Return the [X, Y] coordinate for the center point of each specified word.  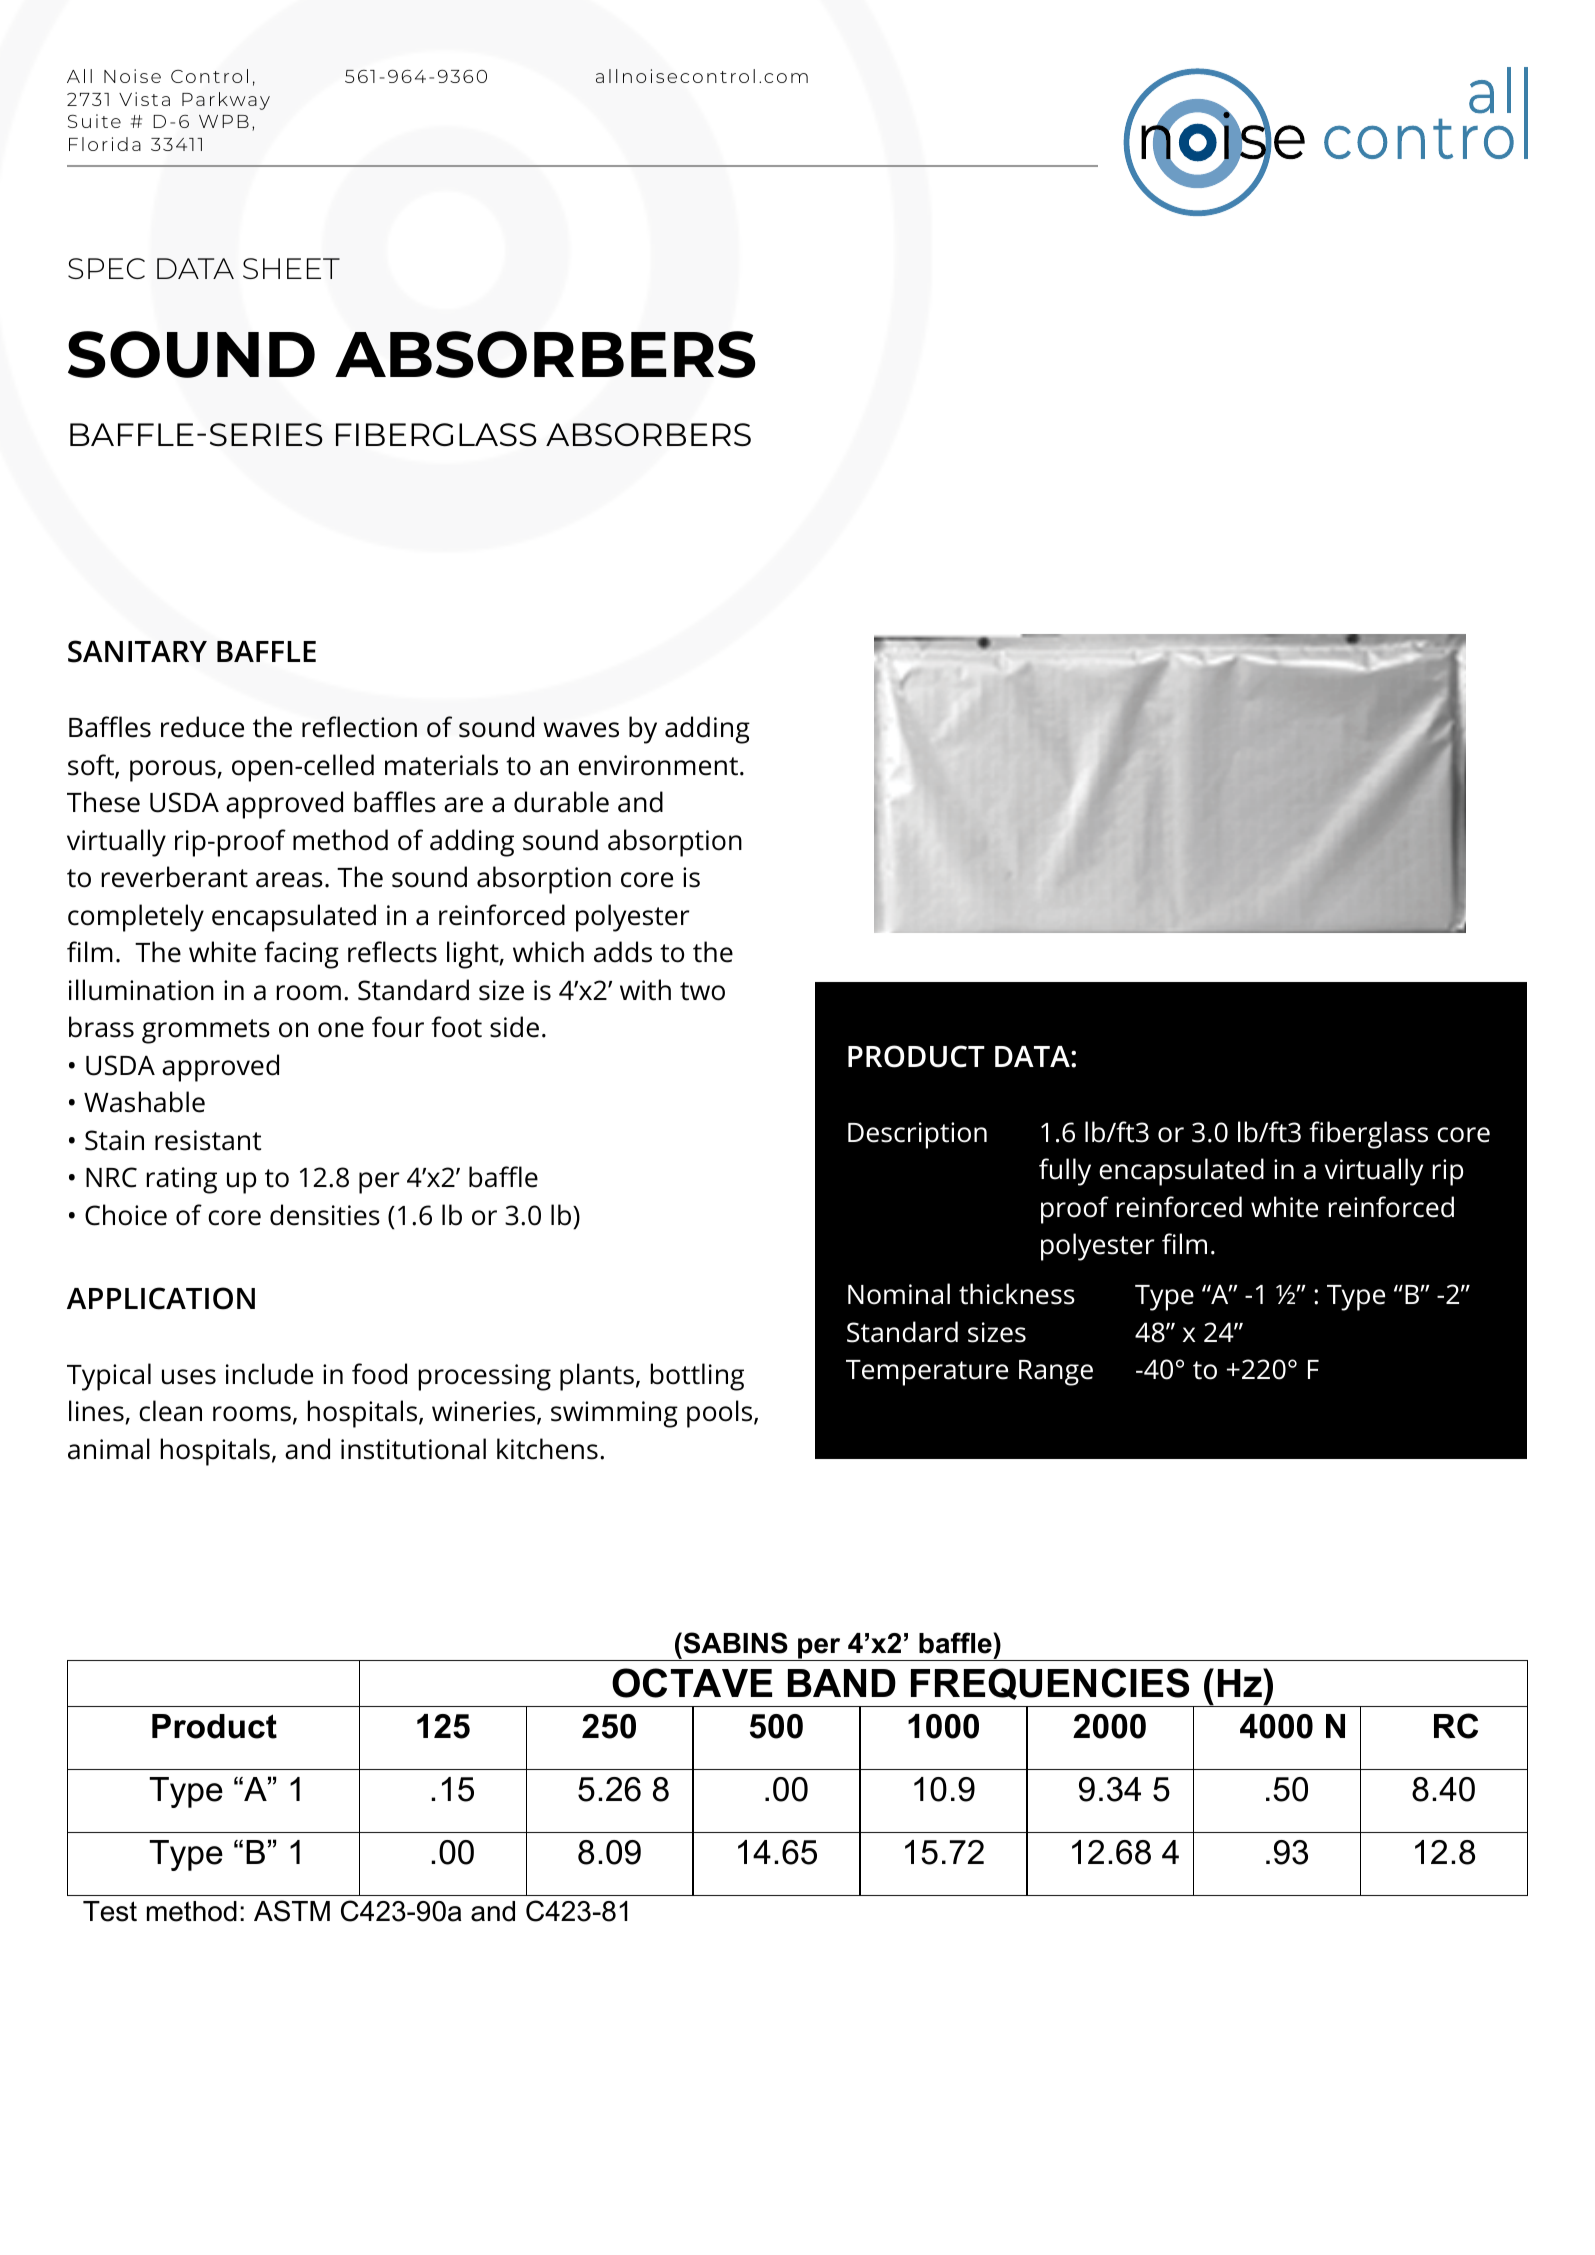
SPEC [106, 268]
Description [917, 1135]
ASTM [292, 1911]
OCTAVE [692, 1683]
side [514, 1027]
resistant [208, 1140]
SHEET [291, 268]
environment [658, 765]
